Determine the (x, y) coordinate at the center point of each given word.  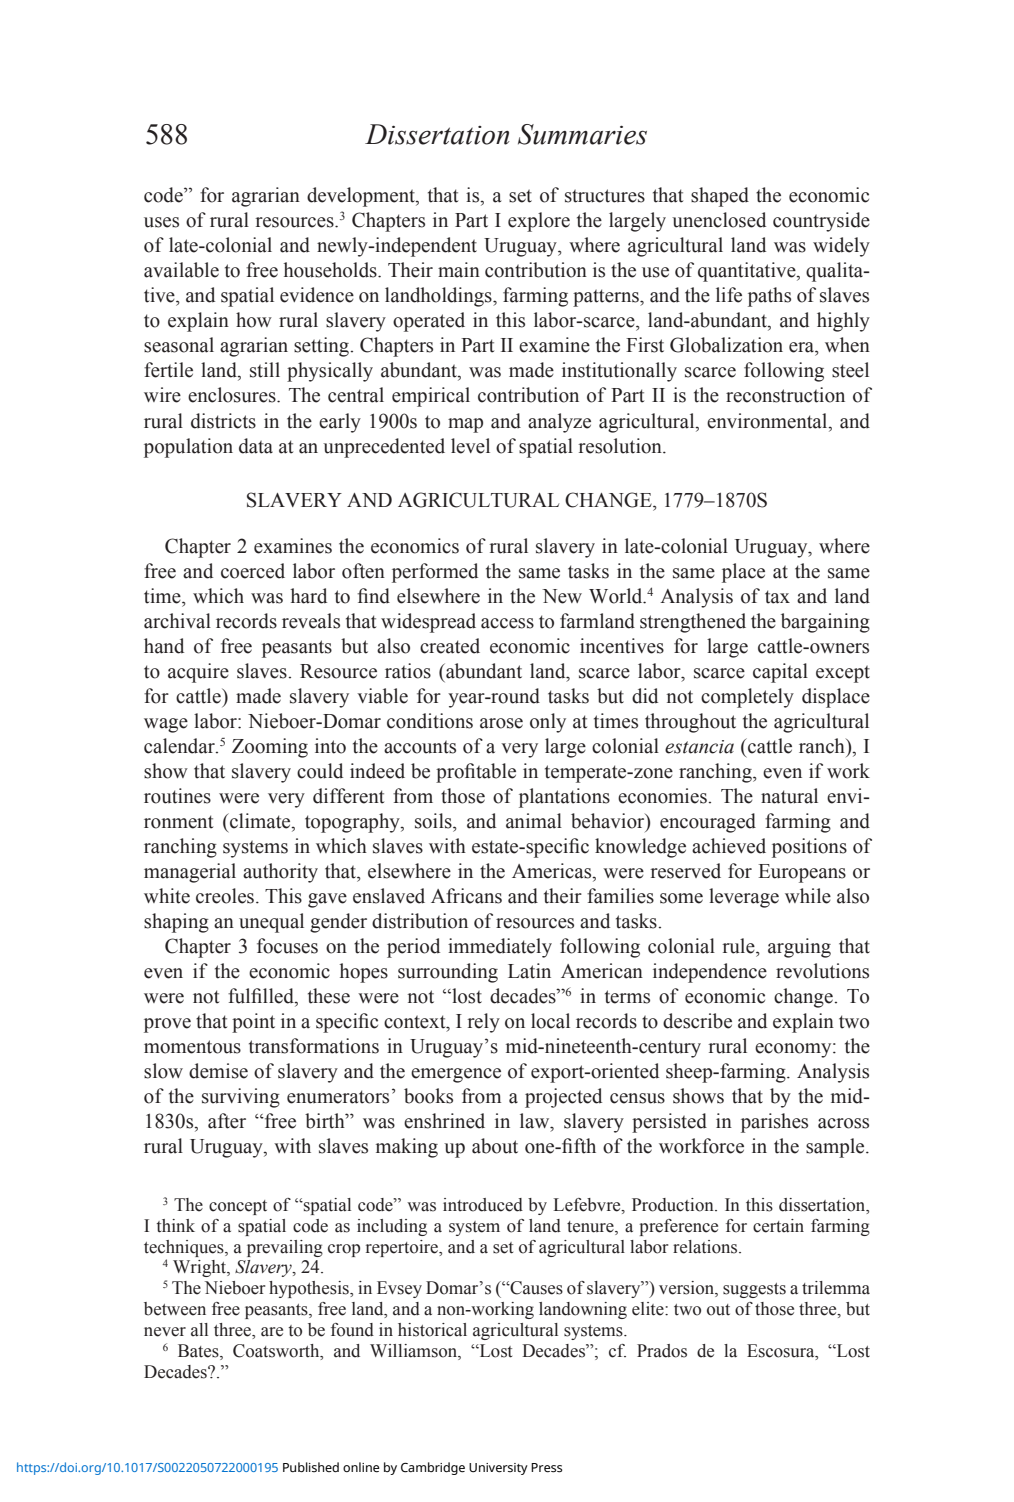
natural (789, 796)
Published (311, 1467)
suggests (754, 1290)
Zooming (270, 748)
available (181, 270)
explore (539, 222)
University (498, 1469)
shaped (720, 197)
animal (534, 821)
